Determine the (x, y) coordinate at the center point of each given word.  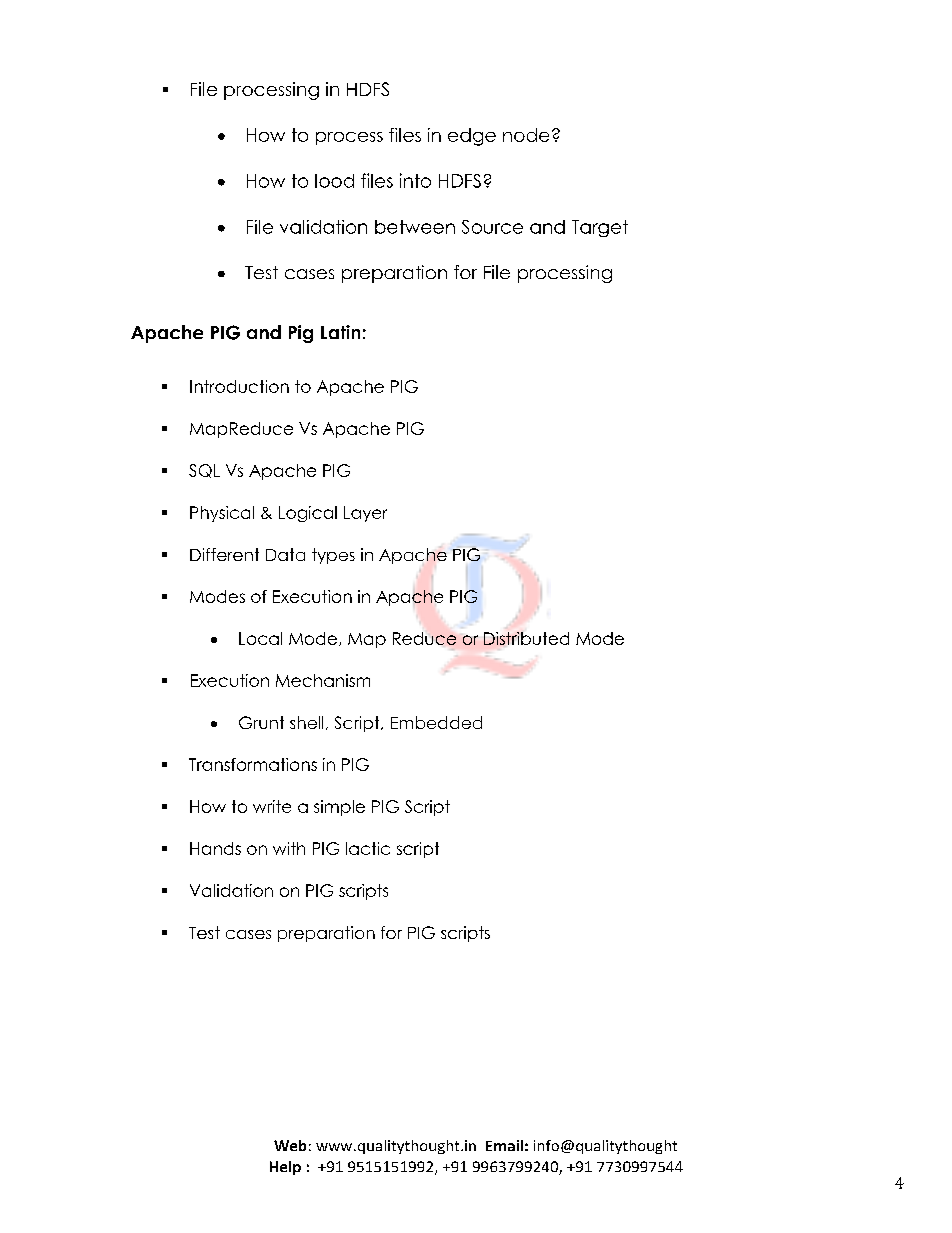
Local (260, 638)
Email (504, 1145)
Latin (340, 332)
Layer (365, 514)
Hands (215, 848)
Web (290, 1145)
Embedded (436, 722)
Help (285, 1168)
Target (600, 228)
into (415, 180)
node (526, 135)
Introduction (239, 386)
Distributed (526, 638)
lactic (368, 848)
